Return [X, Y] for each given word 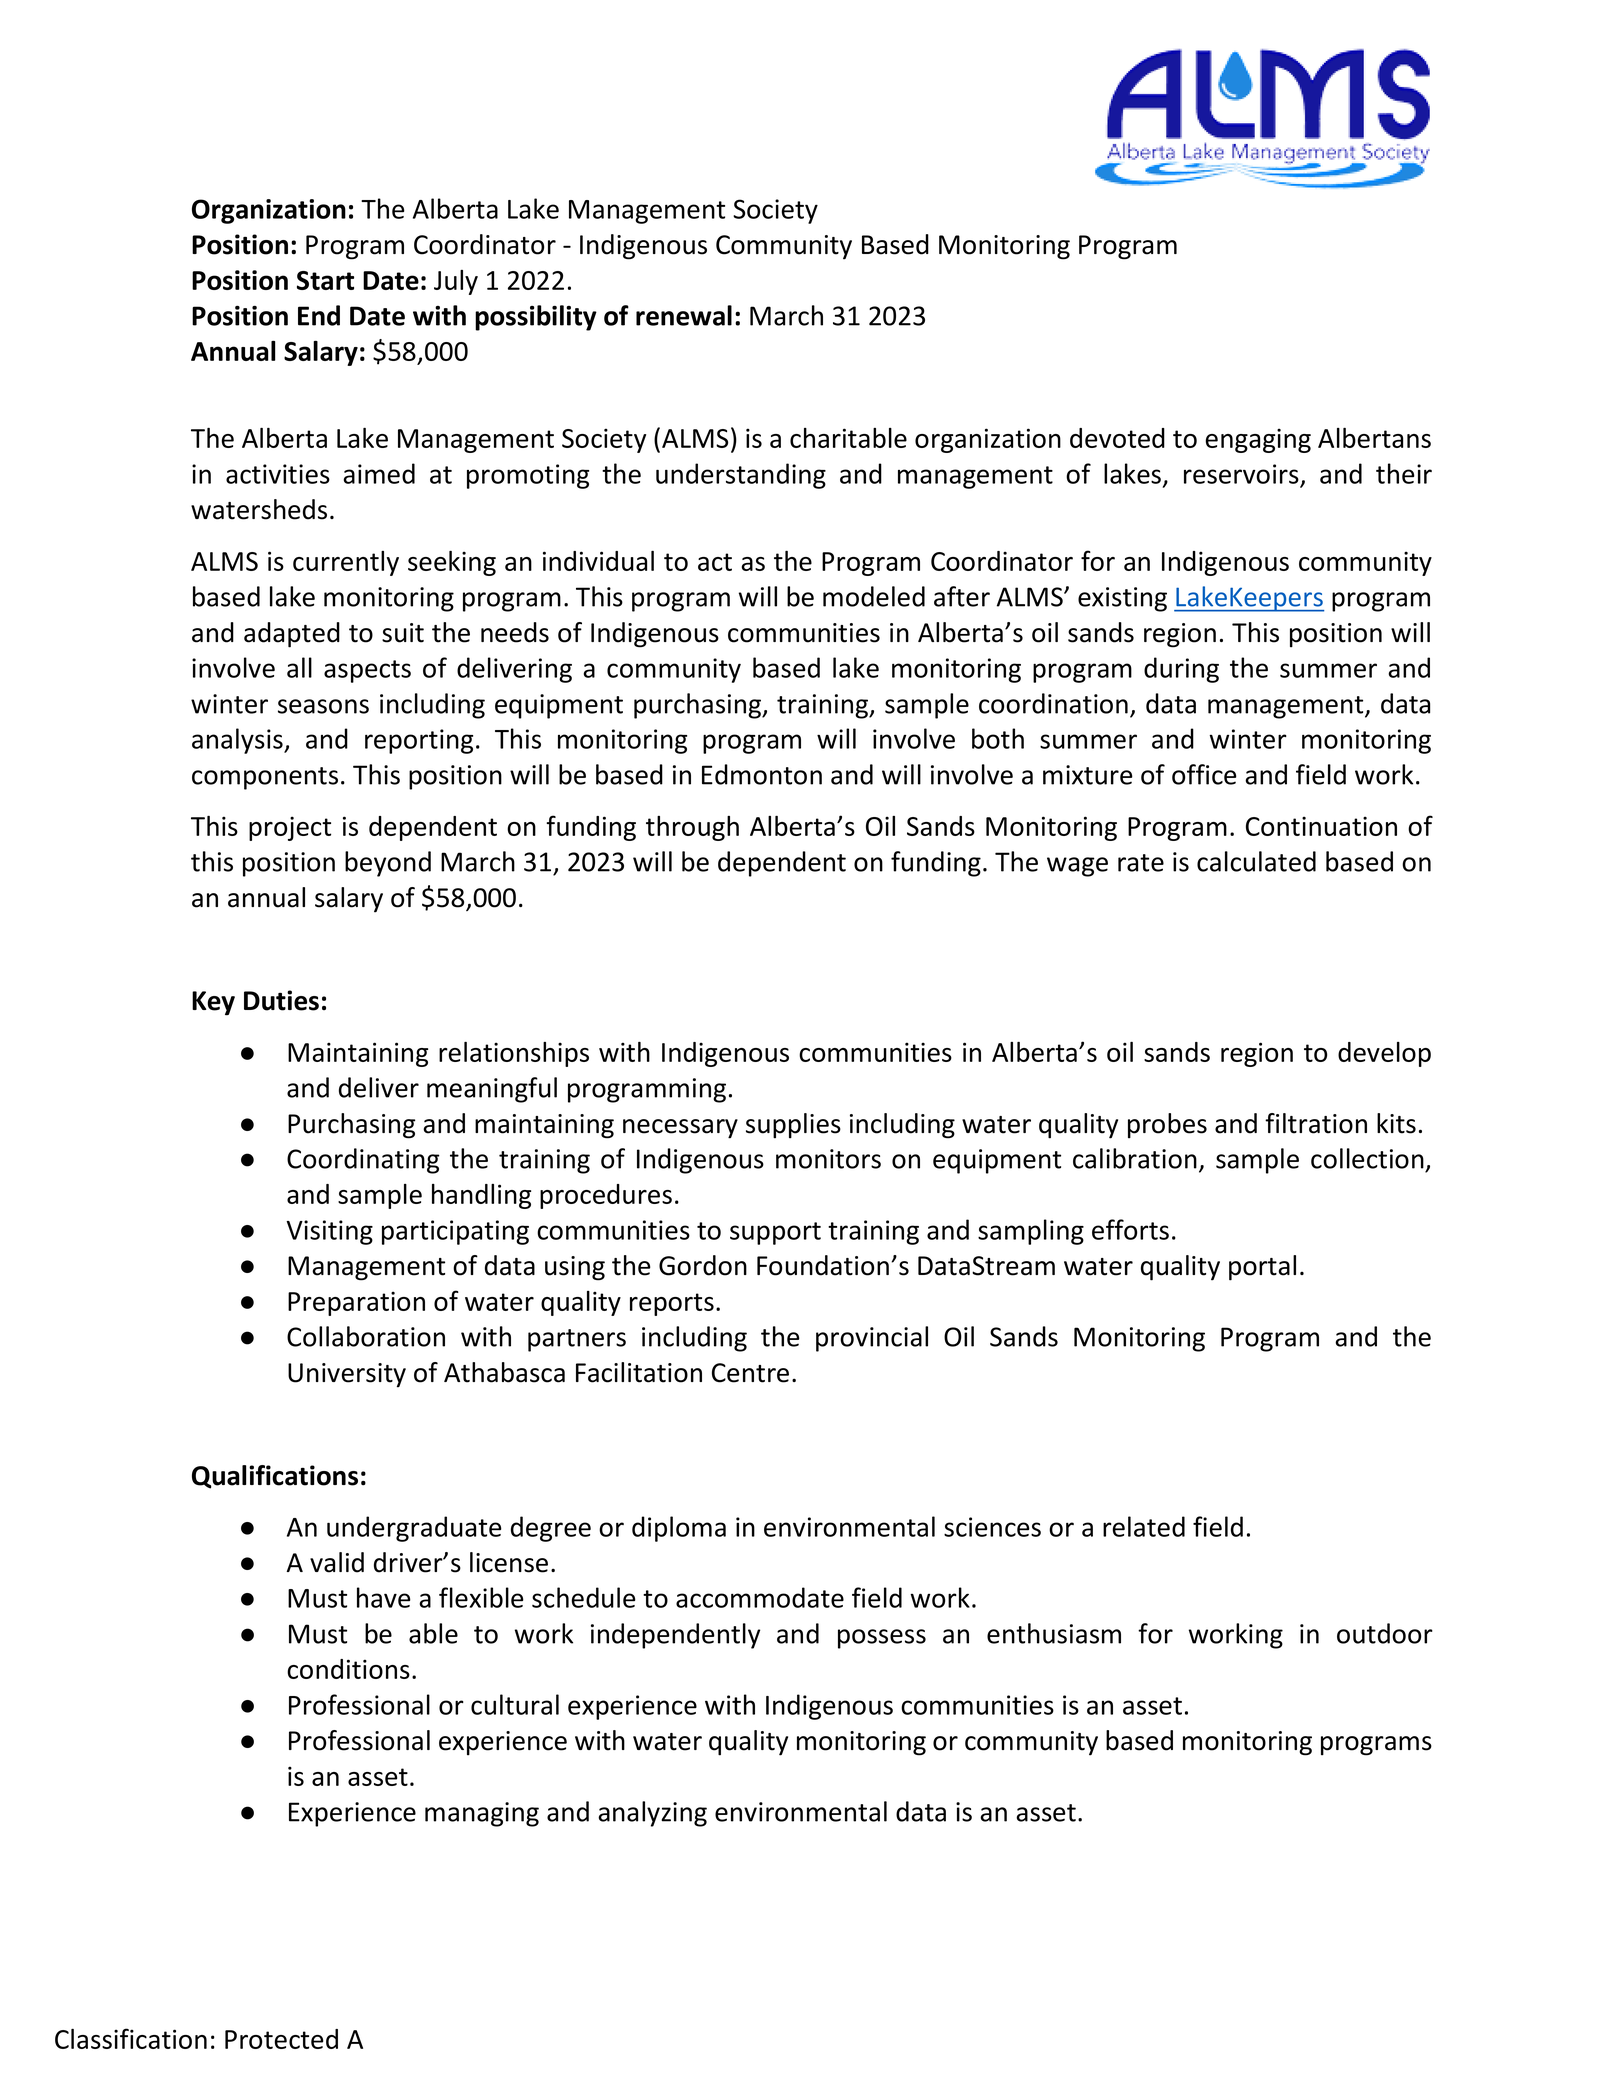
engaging [1258, 440]
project [290, 828]
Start [325, 280]
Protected [281, 2039]
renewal [684, 315]
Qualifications [275, 1477]
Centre [750, 1373]
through [692, 828]
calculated [1256, 861]
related [1144, 1526]
